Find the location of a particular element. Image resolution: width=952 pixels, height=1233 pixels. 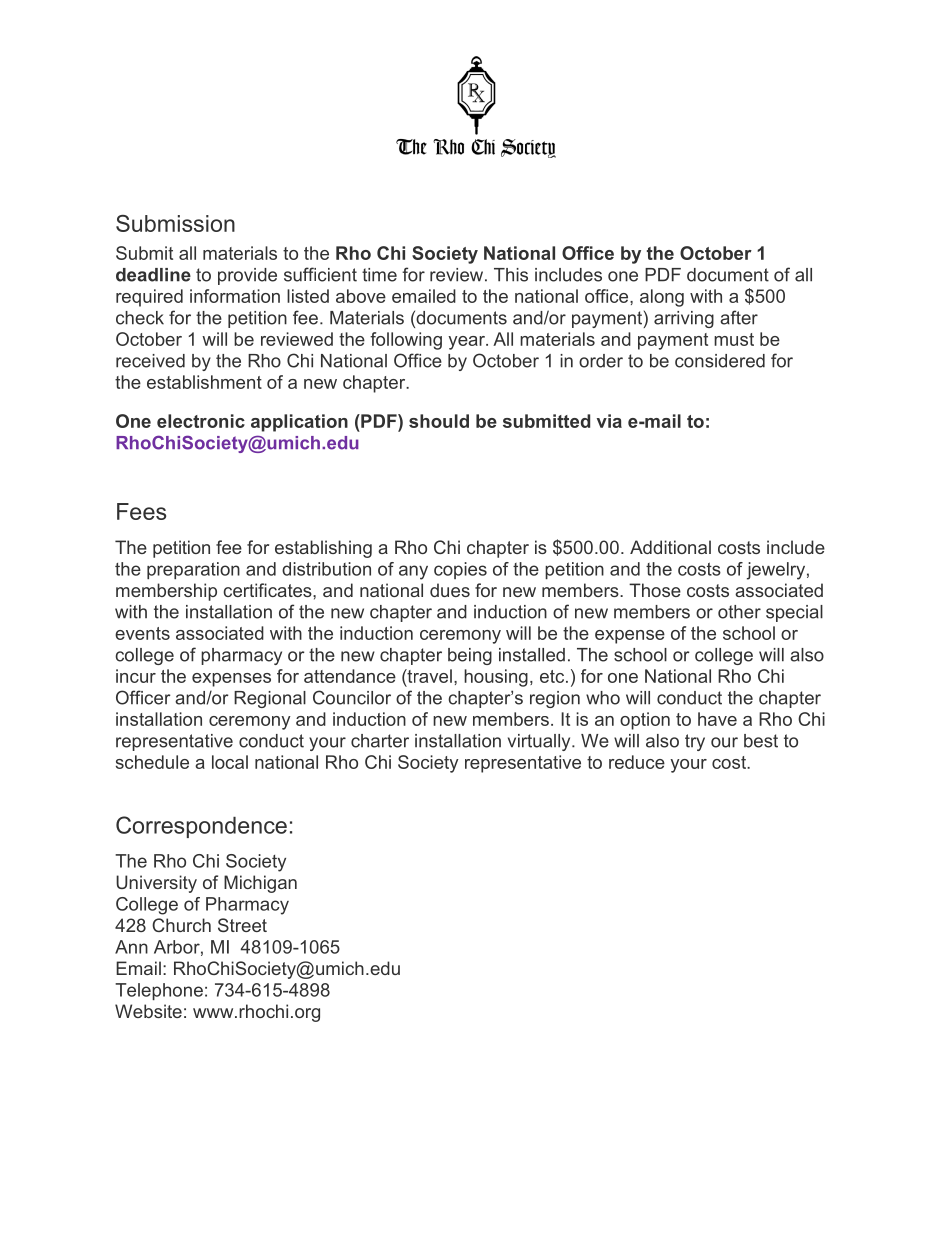

try is located at coordinates (695, 742).
